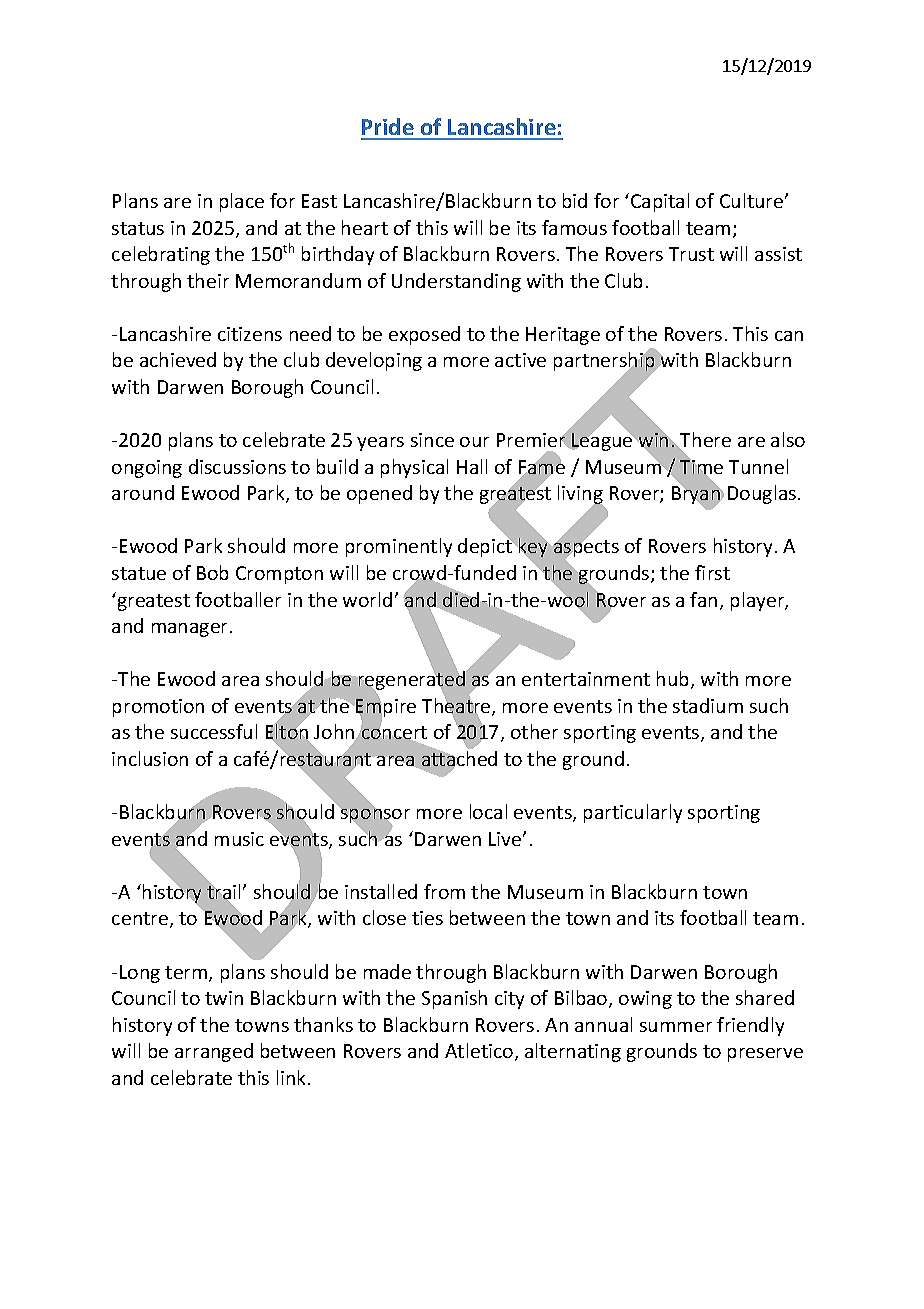 Image resolution: width=924 pixels, height=1309 pixels. What do you see at coordinates (237, 466) in the page?
I see `discussions` at bounding box center [237, 466].
